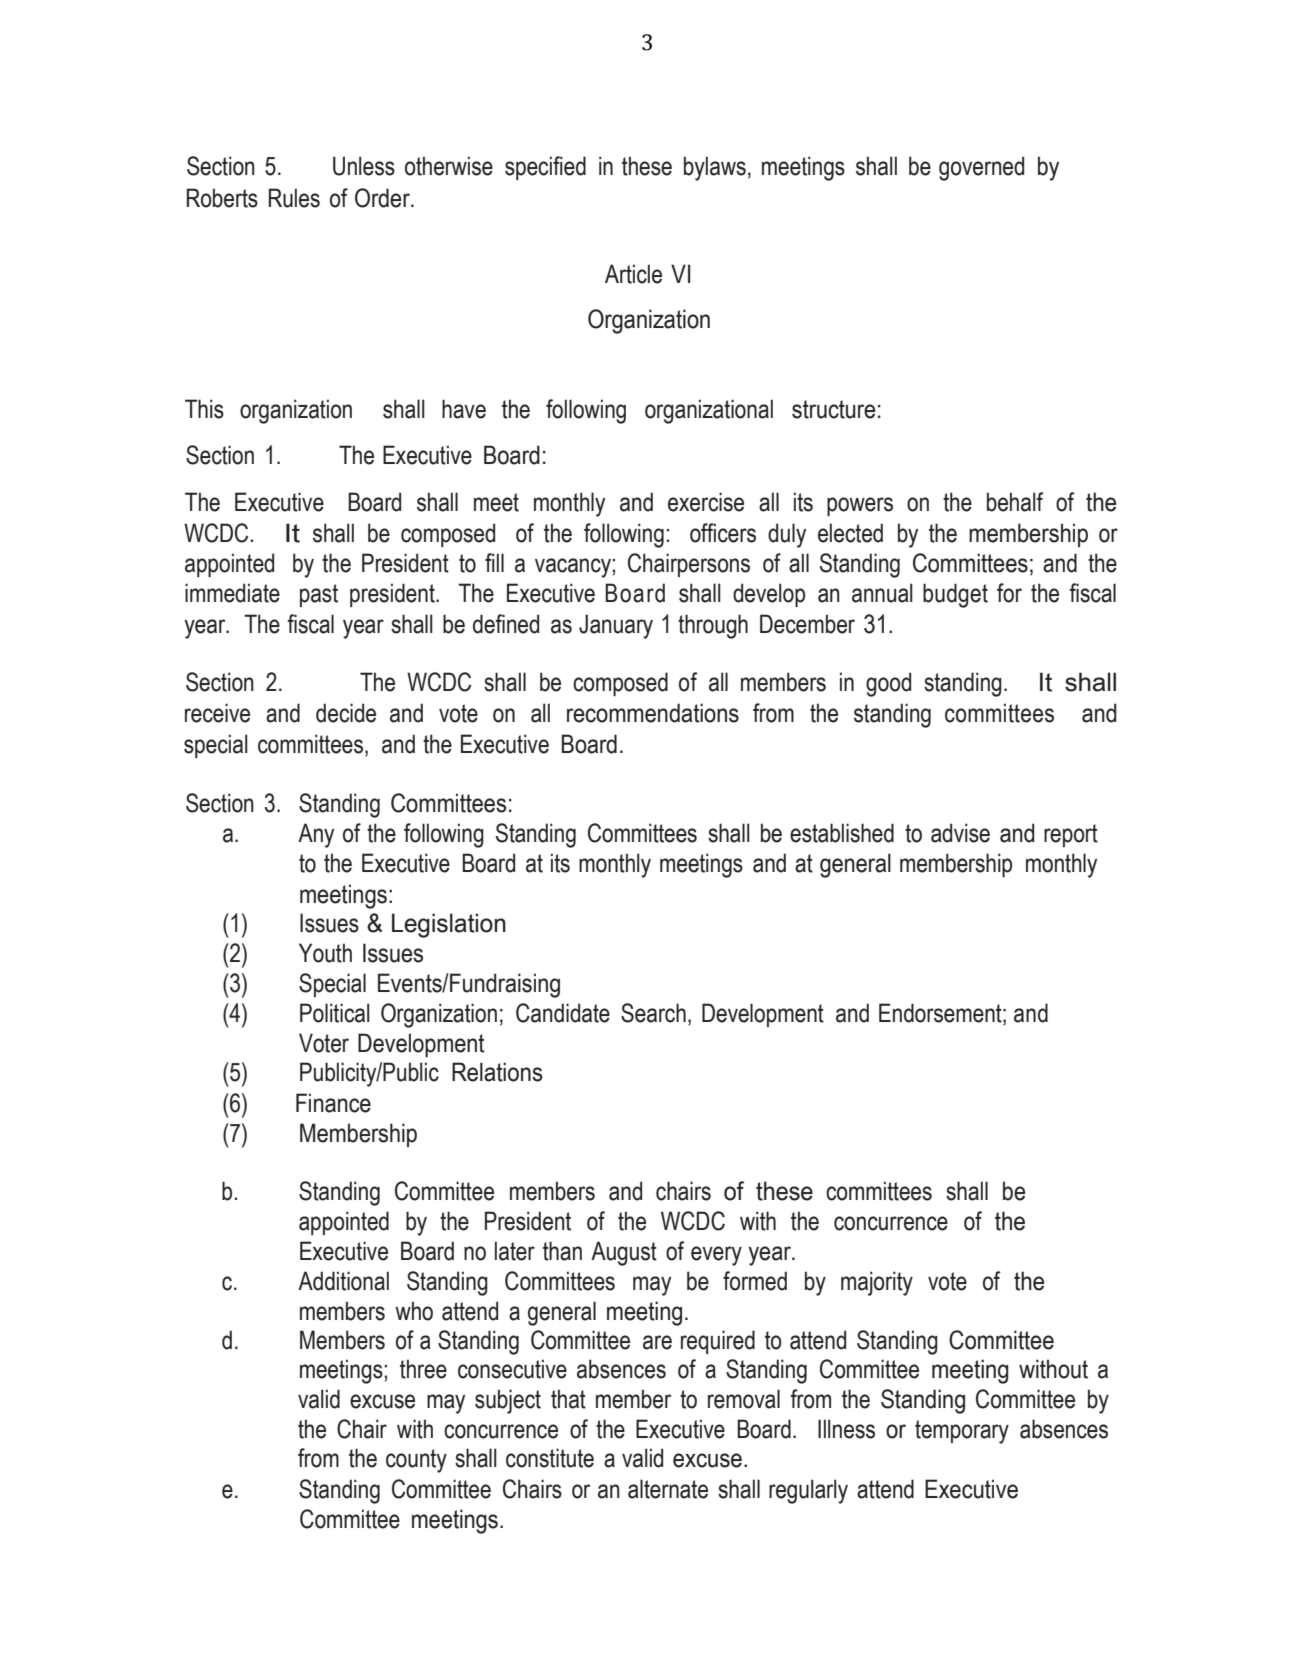 This screenshot has height=1676, width=1295. What do you see at coordinates (333, 1103) in the screenshot?
I see `Finance` at bounding box center [333, 1103].
